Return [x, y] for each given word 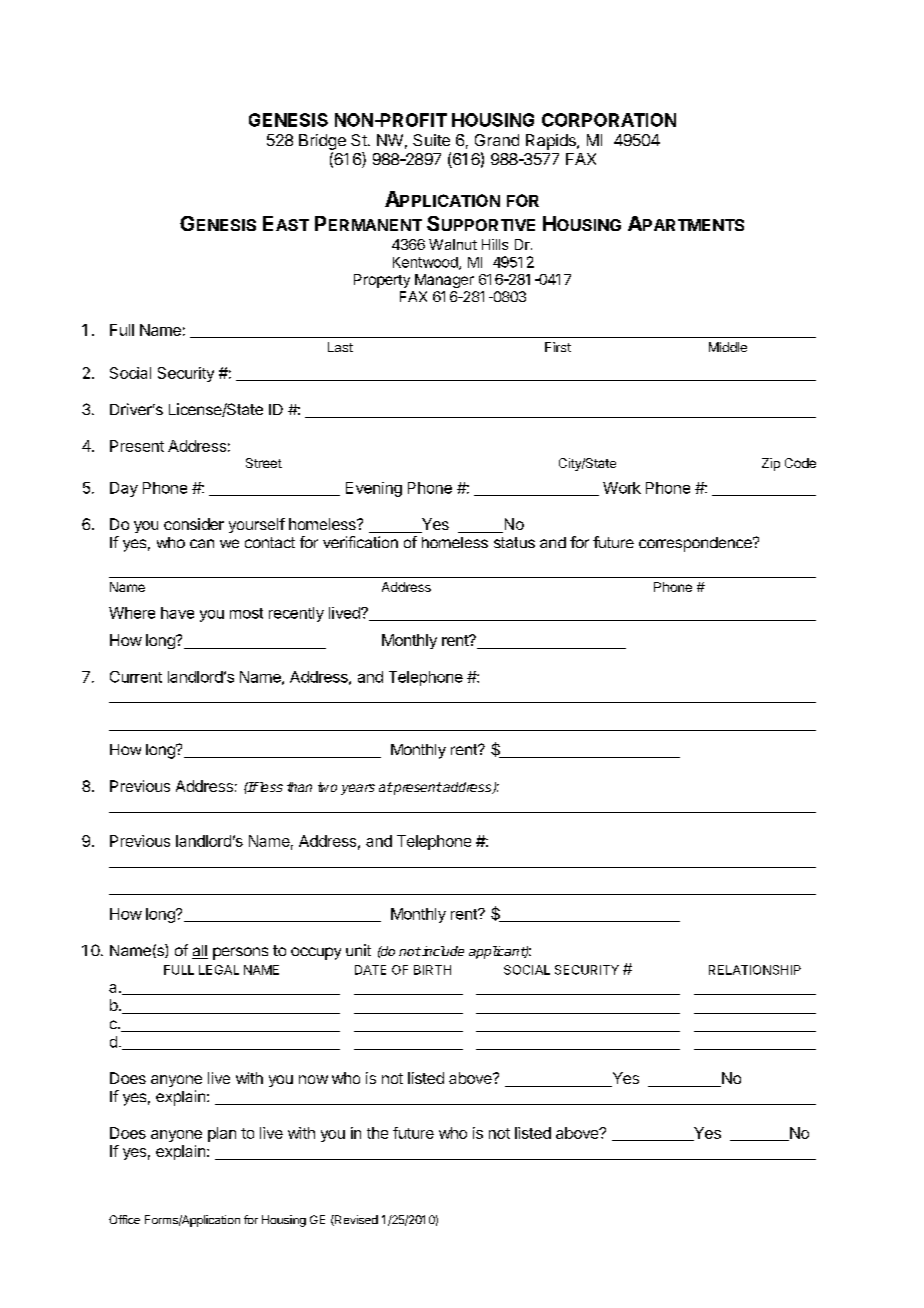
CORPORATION [609, 120]
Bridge [322, 142]
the [377, 1133]
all [200, 952]
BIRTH [432, 970]
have [177, 613]
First [558, 347]
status [514, 542]
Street [264, 463]
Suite [431, 140]
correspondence [696, 544]
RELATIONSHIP [755, 970]
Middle [728, 347]
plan [222, 1134]
